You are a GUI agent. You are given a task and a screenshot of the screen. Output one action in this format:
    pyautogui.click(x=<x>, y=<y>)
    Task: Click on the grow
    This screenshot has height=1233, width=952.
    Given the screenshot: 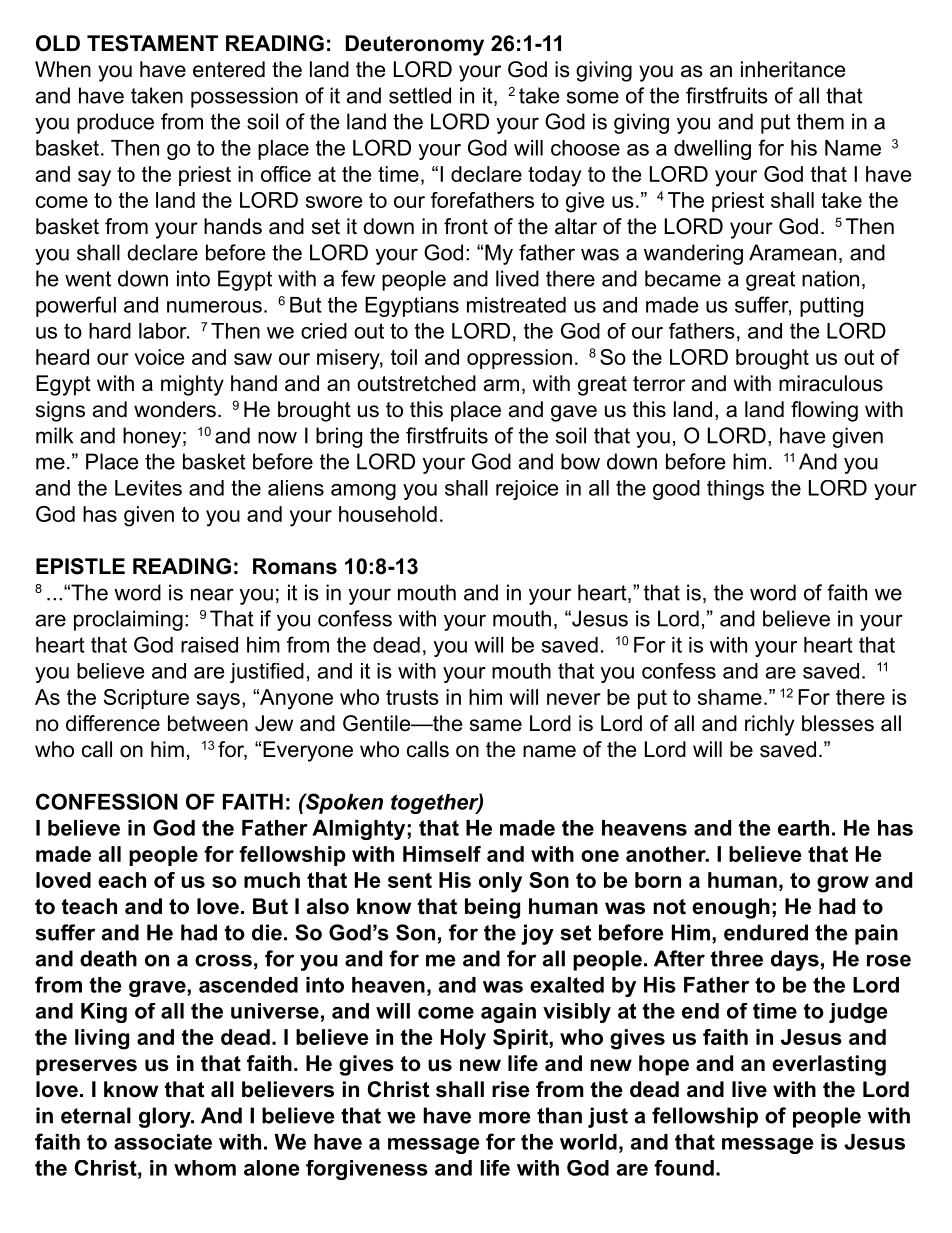 What is the action you would take?
    pyautogui.click(x=843, y=884)
